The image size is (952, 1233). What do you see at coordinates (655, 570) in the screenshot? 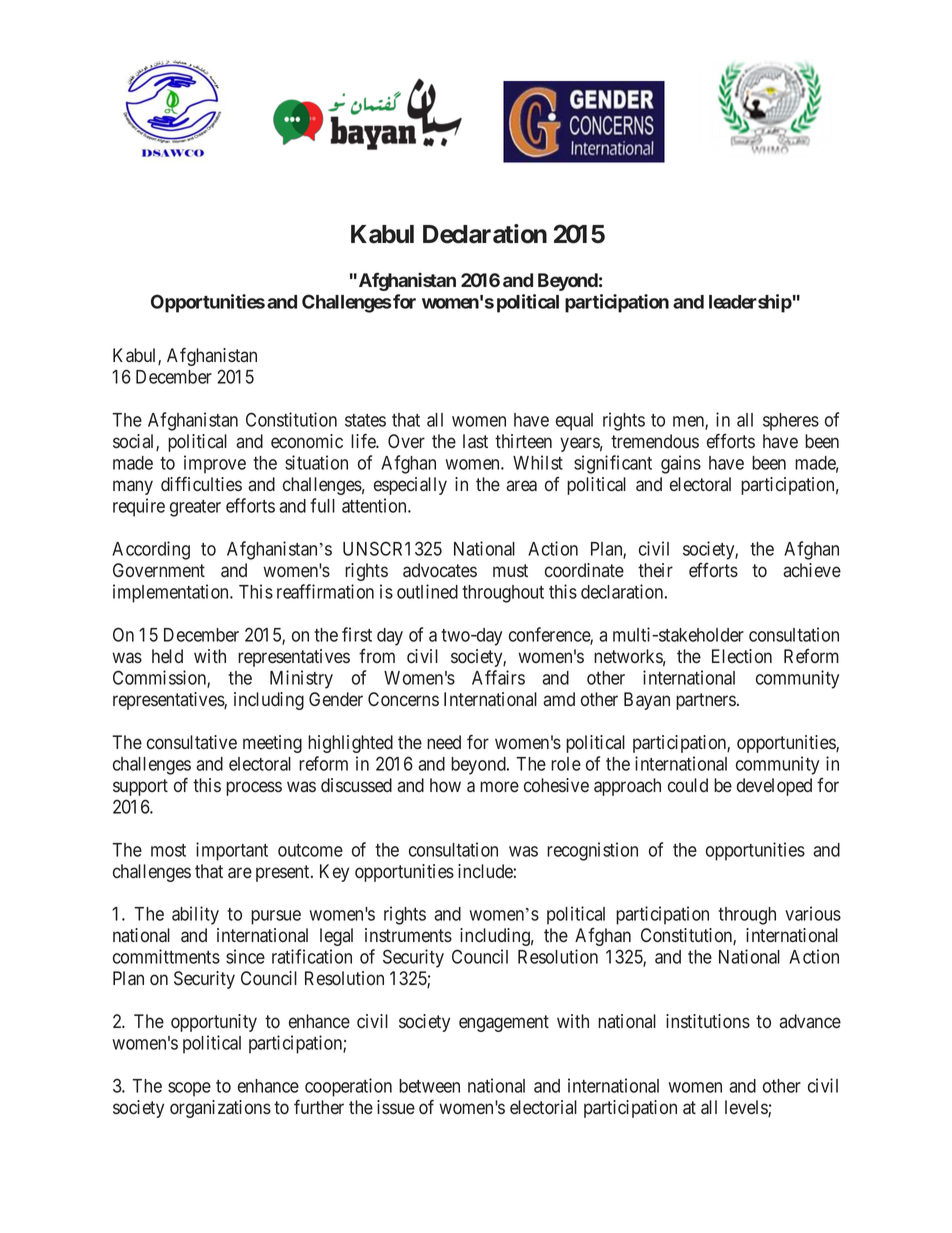
I see `their` at bounding box center [655, 570].
